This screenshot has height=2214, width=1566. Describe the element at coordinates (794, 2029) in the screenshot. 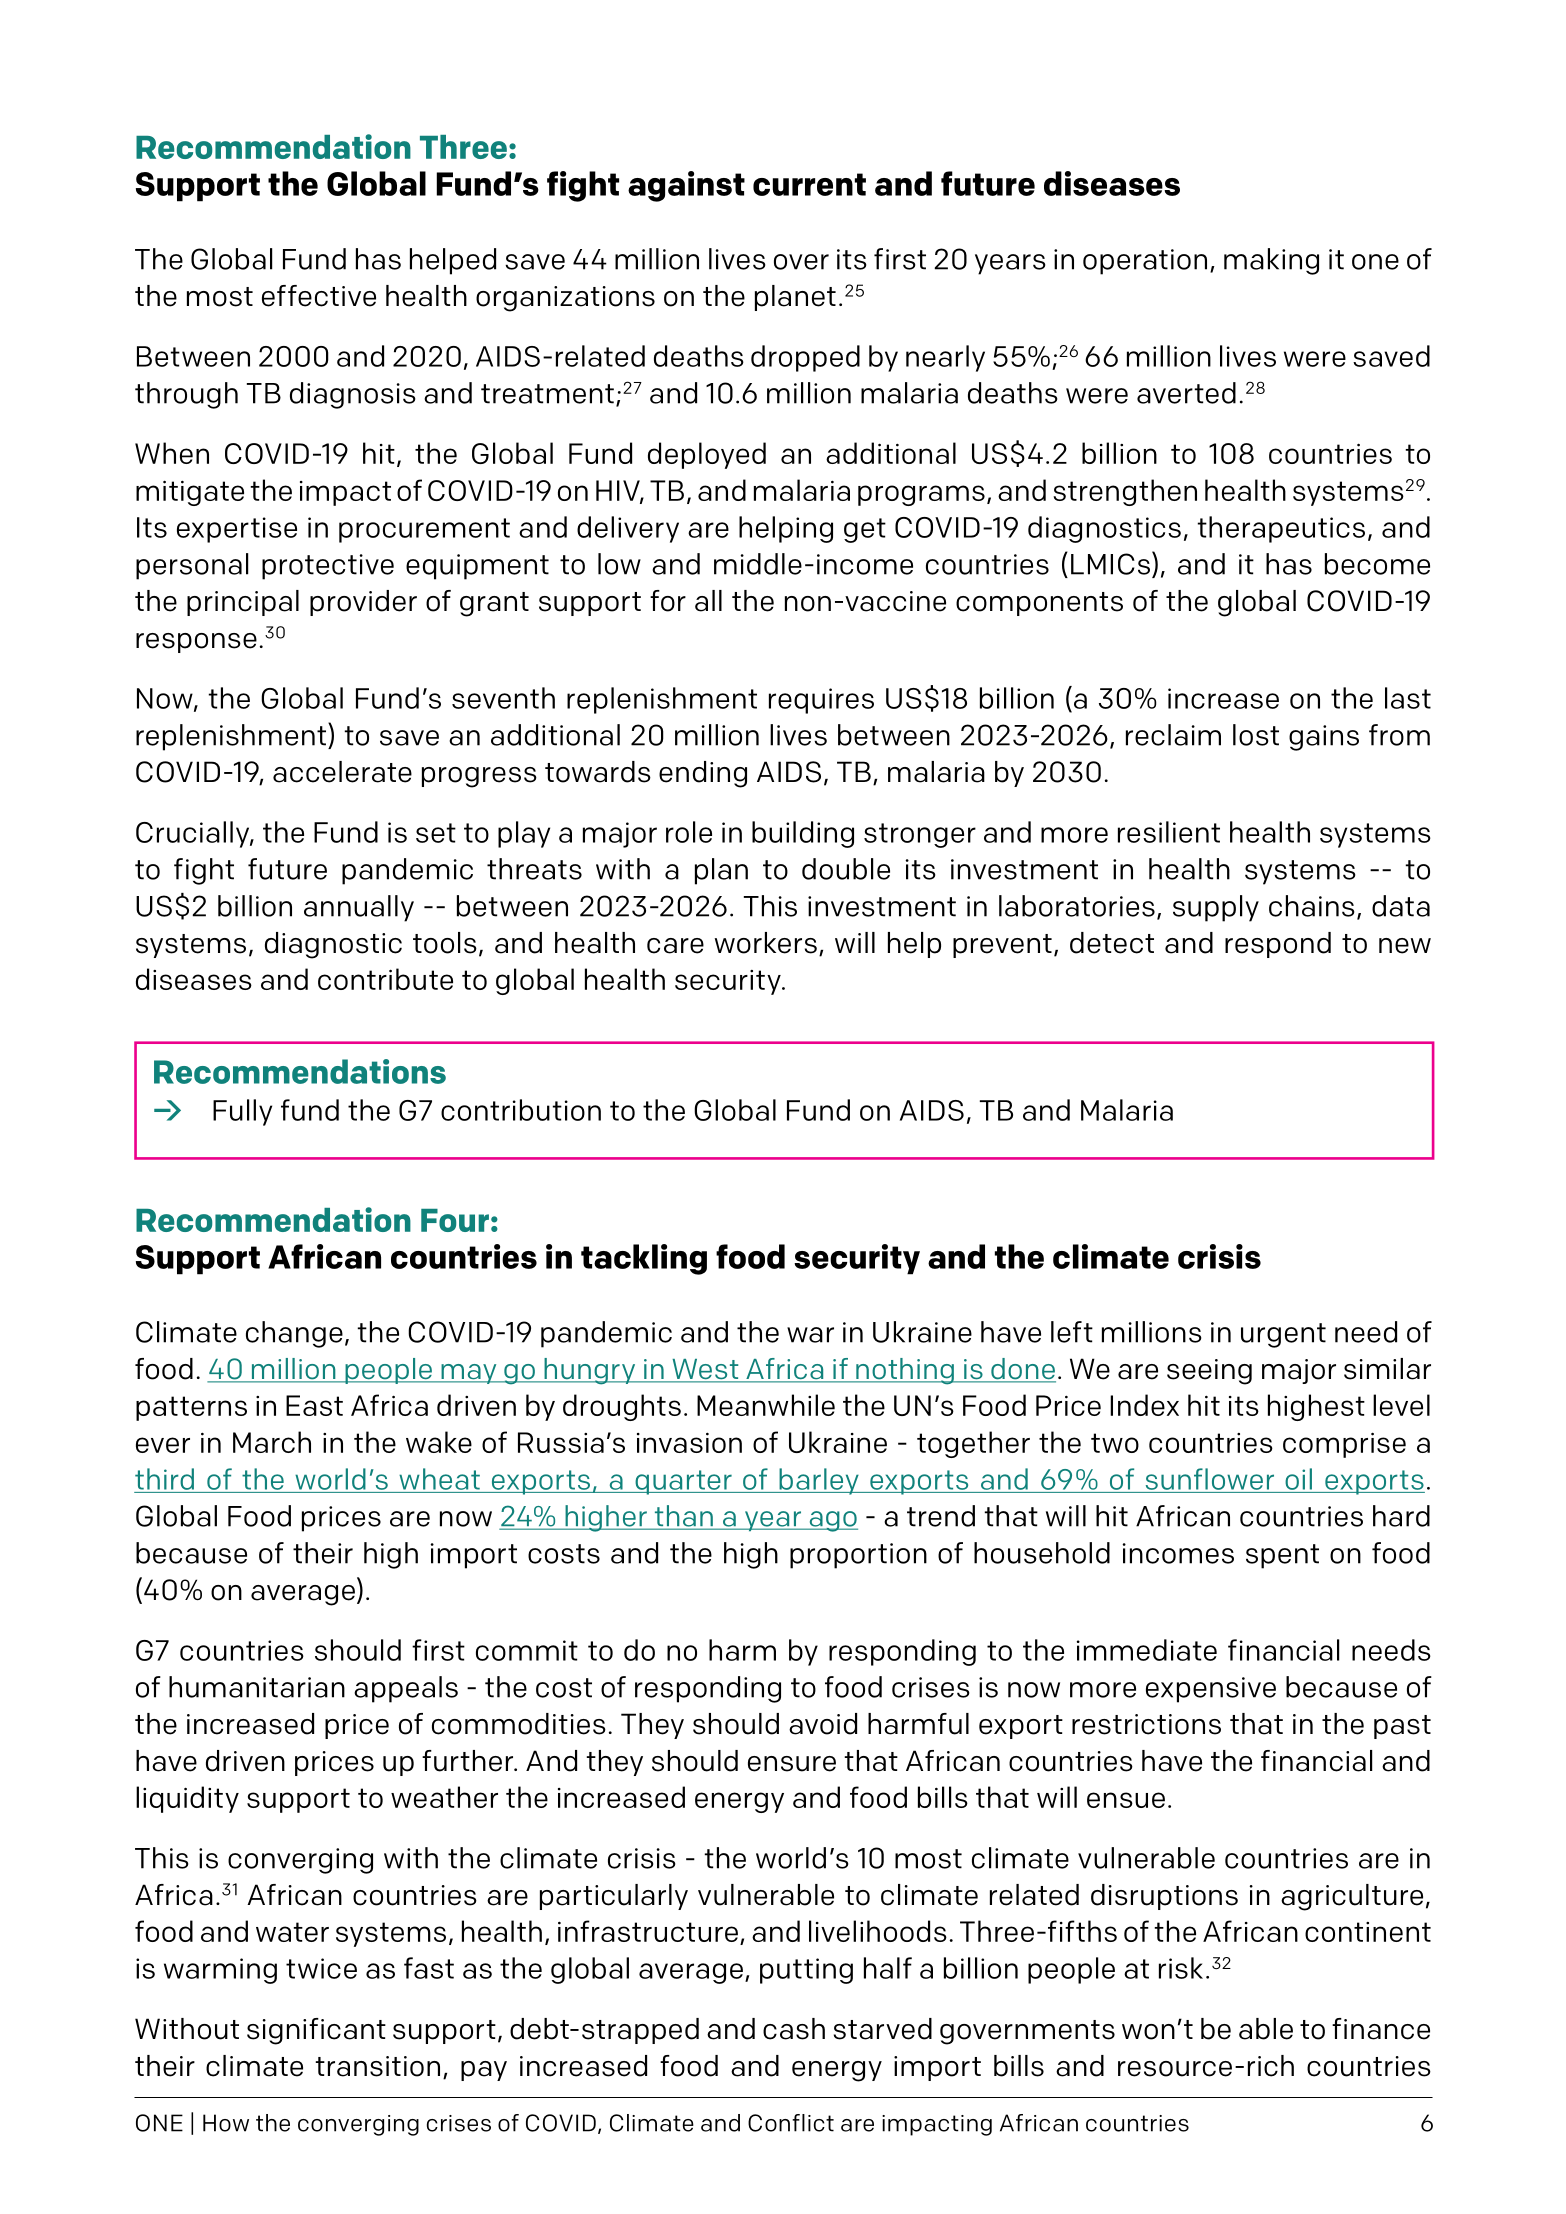

I see `cash` at that location.
